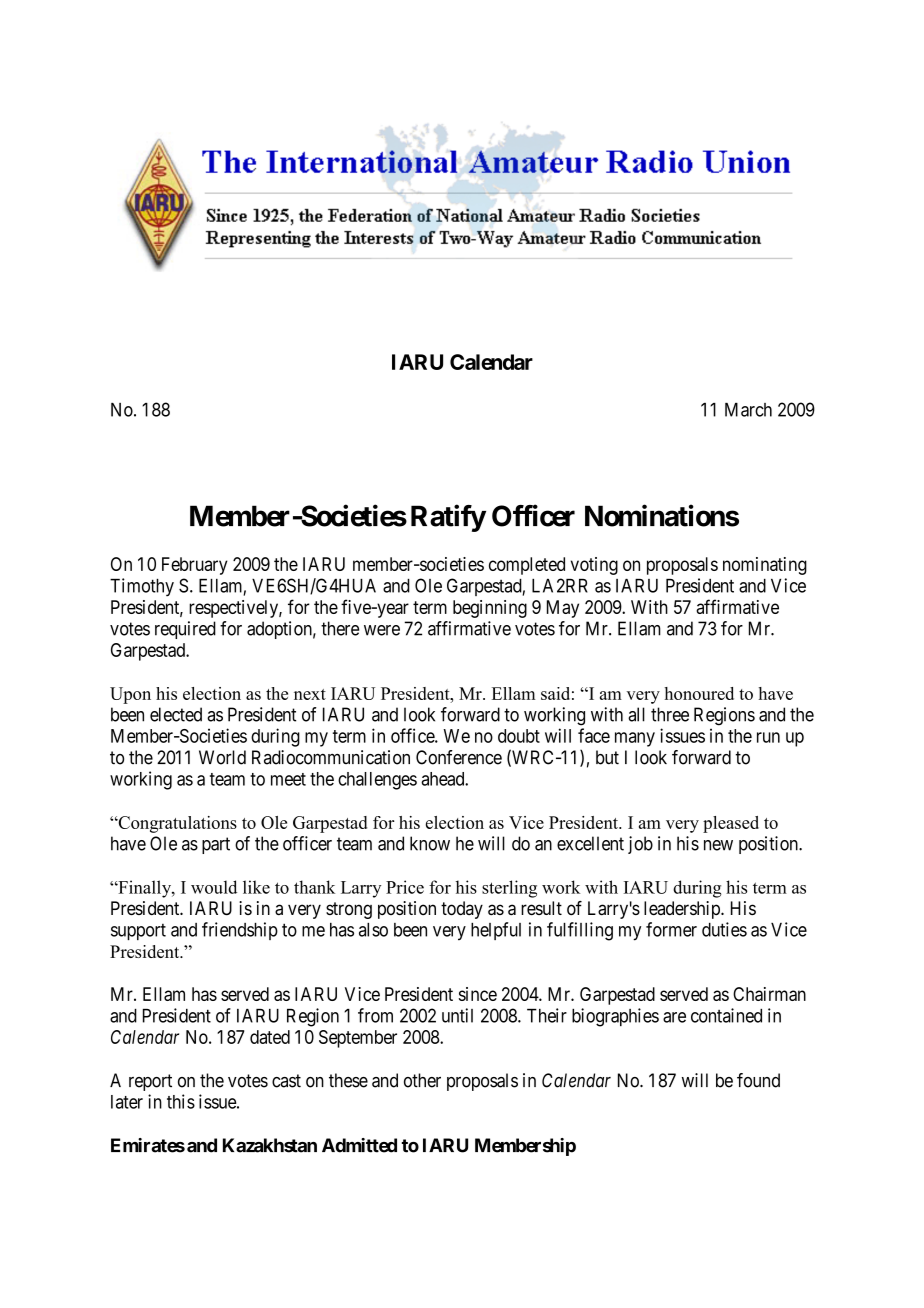  I want to click on March, so click(748, 410).
